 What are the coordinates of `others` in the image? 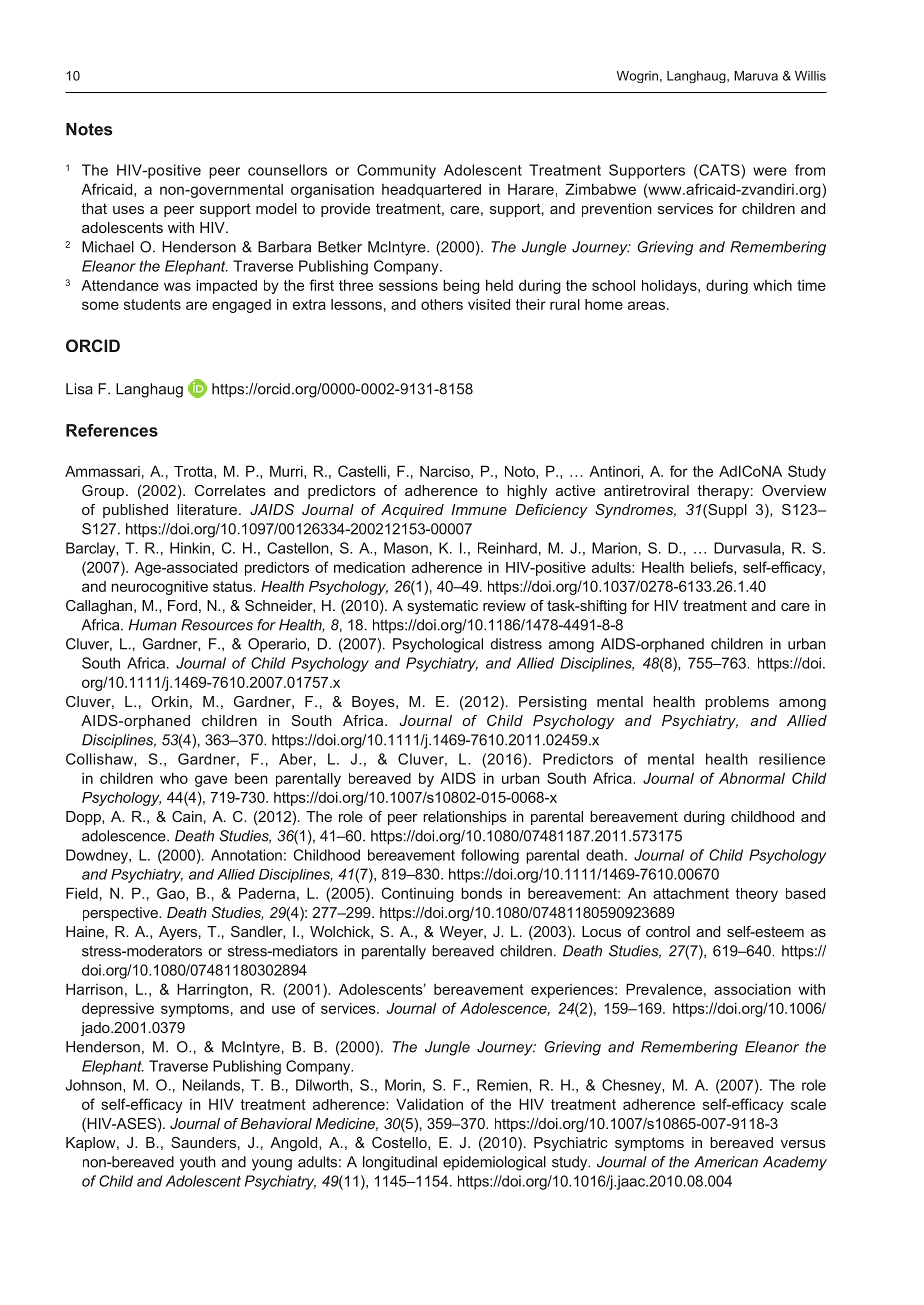 It's located at (442, 304).
